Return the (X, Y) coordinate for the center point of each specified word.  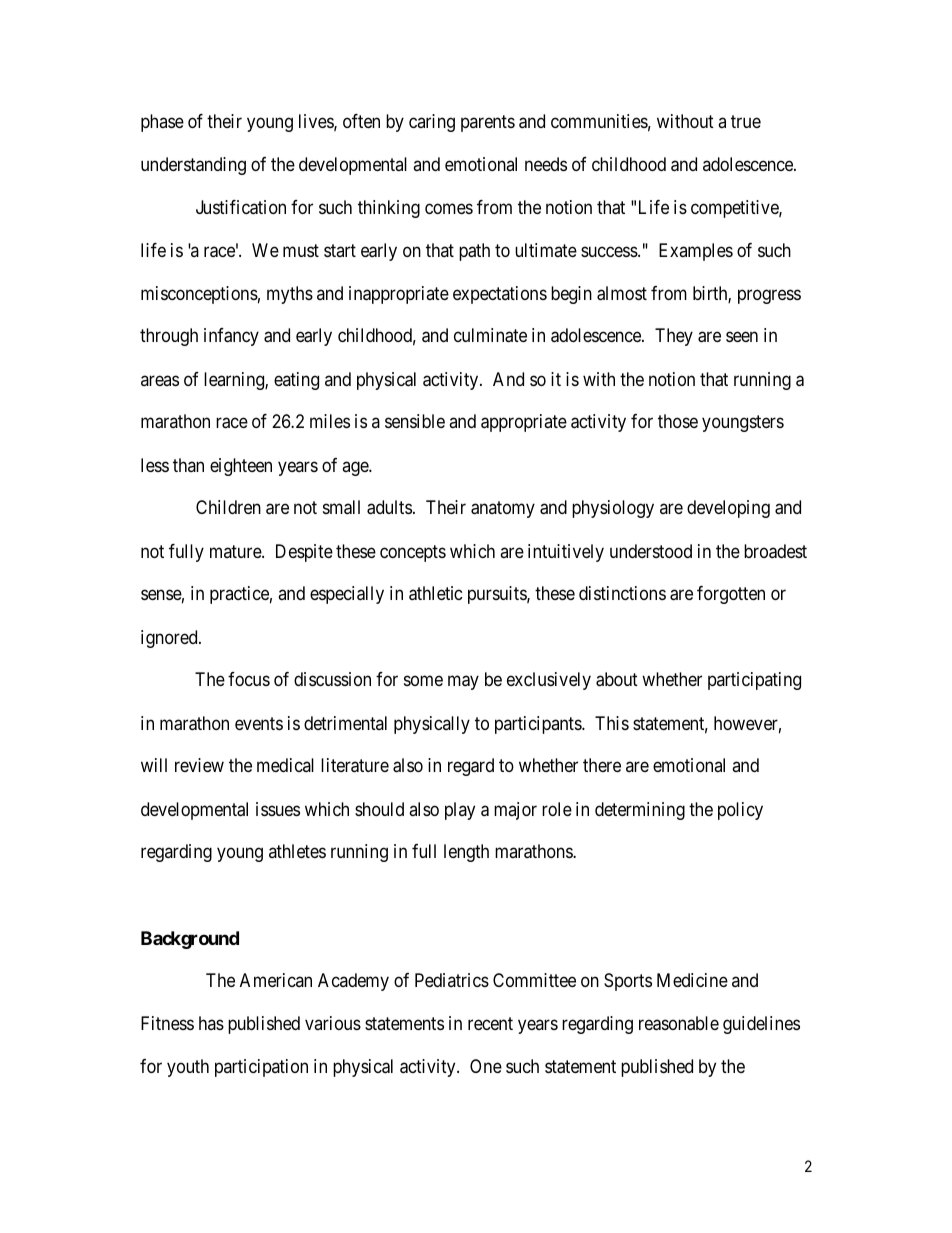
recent (490, 1023)
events (259, 723)
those (678, 421)
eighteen (241, 467)
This (612, 723)
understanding (193, 166)
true (746, 121)
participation (261, 1068)
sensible (415, 421)
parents (488, 123)
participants (539, 725)
